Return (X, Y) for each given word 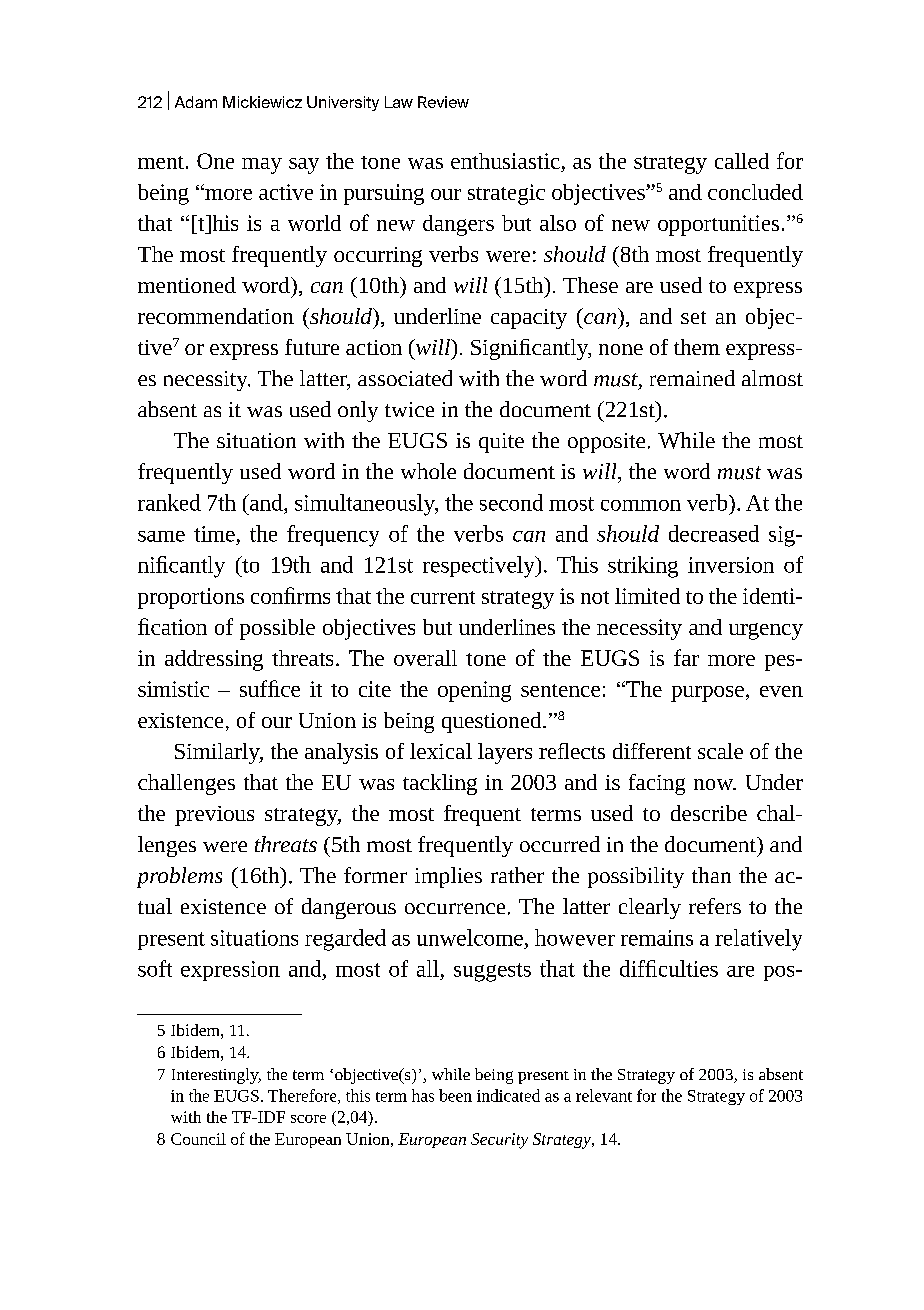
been (455, 1095)
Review (443, 102)
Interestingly (216, 1076)
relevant (604, 1095)
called (742, 161)
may (262, 166)
